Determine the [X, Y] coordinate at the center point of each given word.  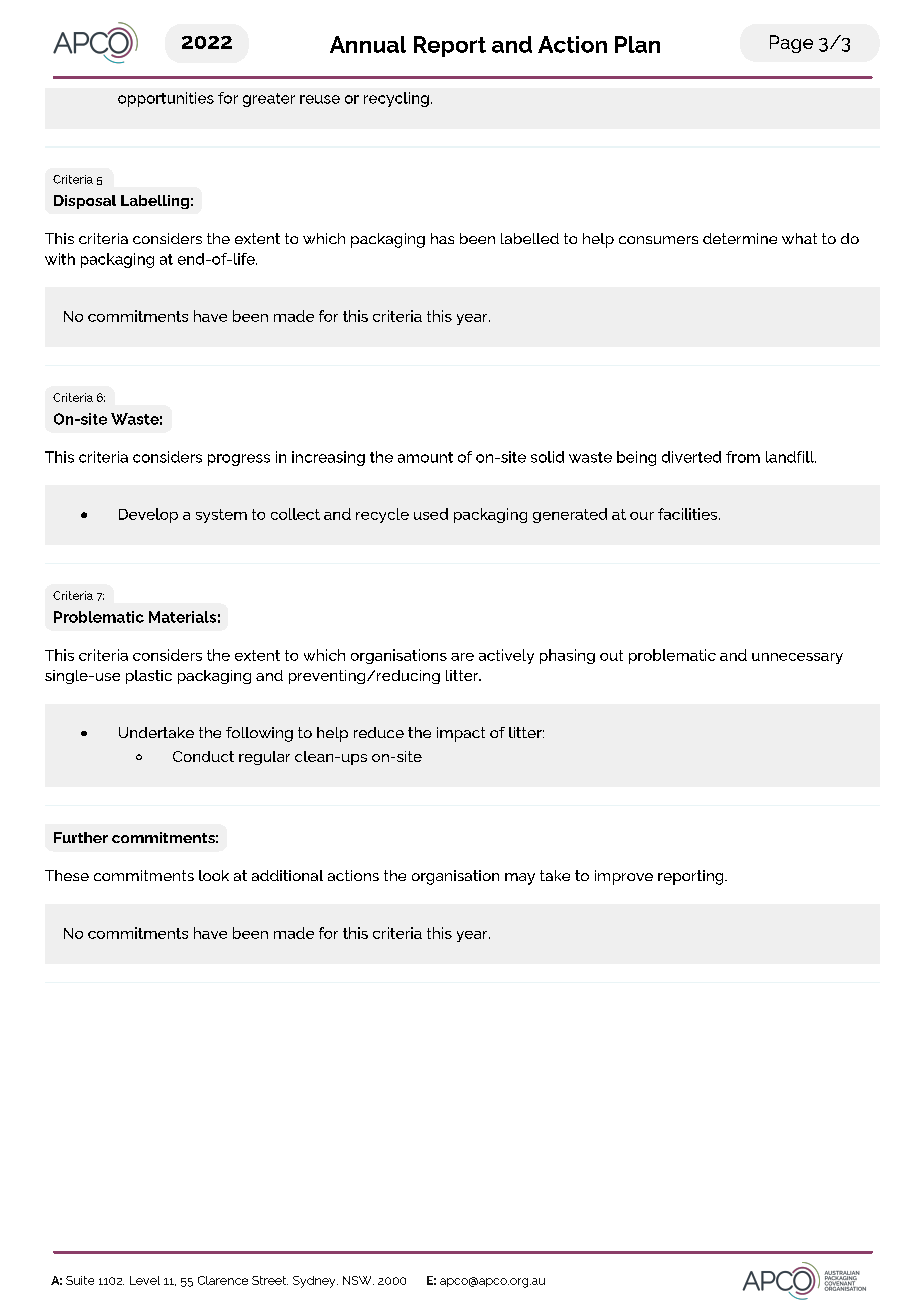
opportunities [166, 99]
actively [506, 656]
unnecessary [797, 658]
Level [145, 1280]
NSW [358, 1280]
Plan [637, 44]
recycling [396, 99]
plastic [149, 677]
